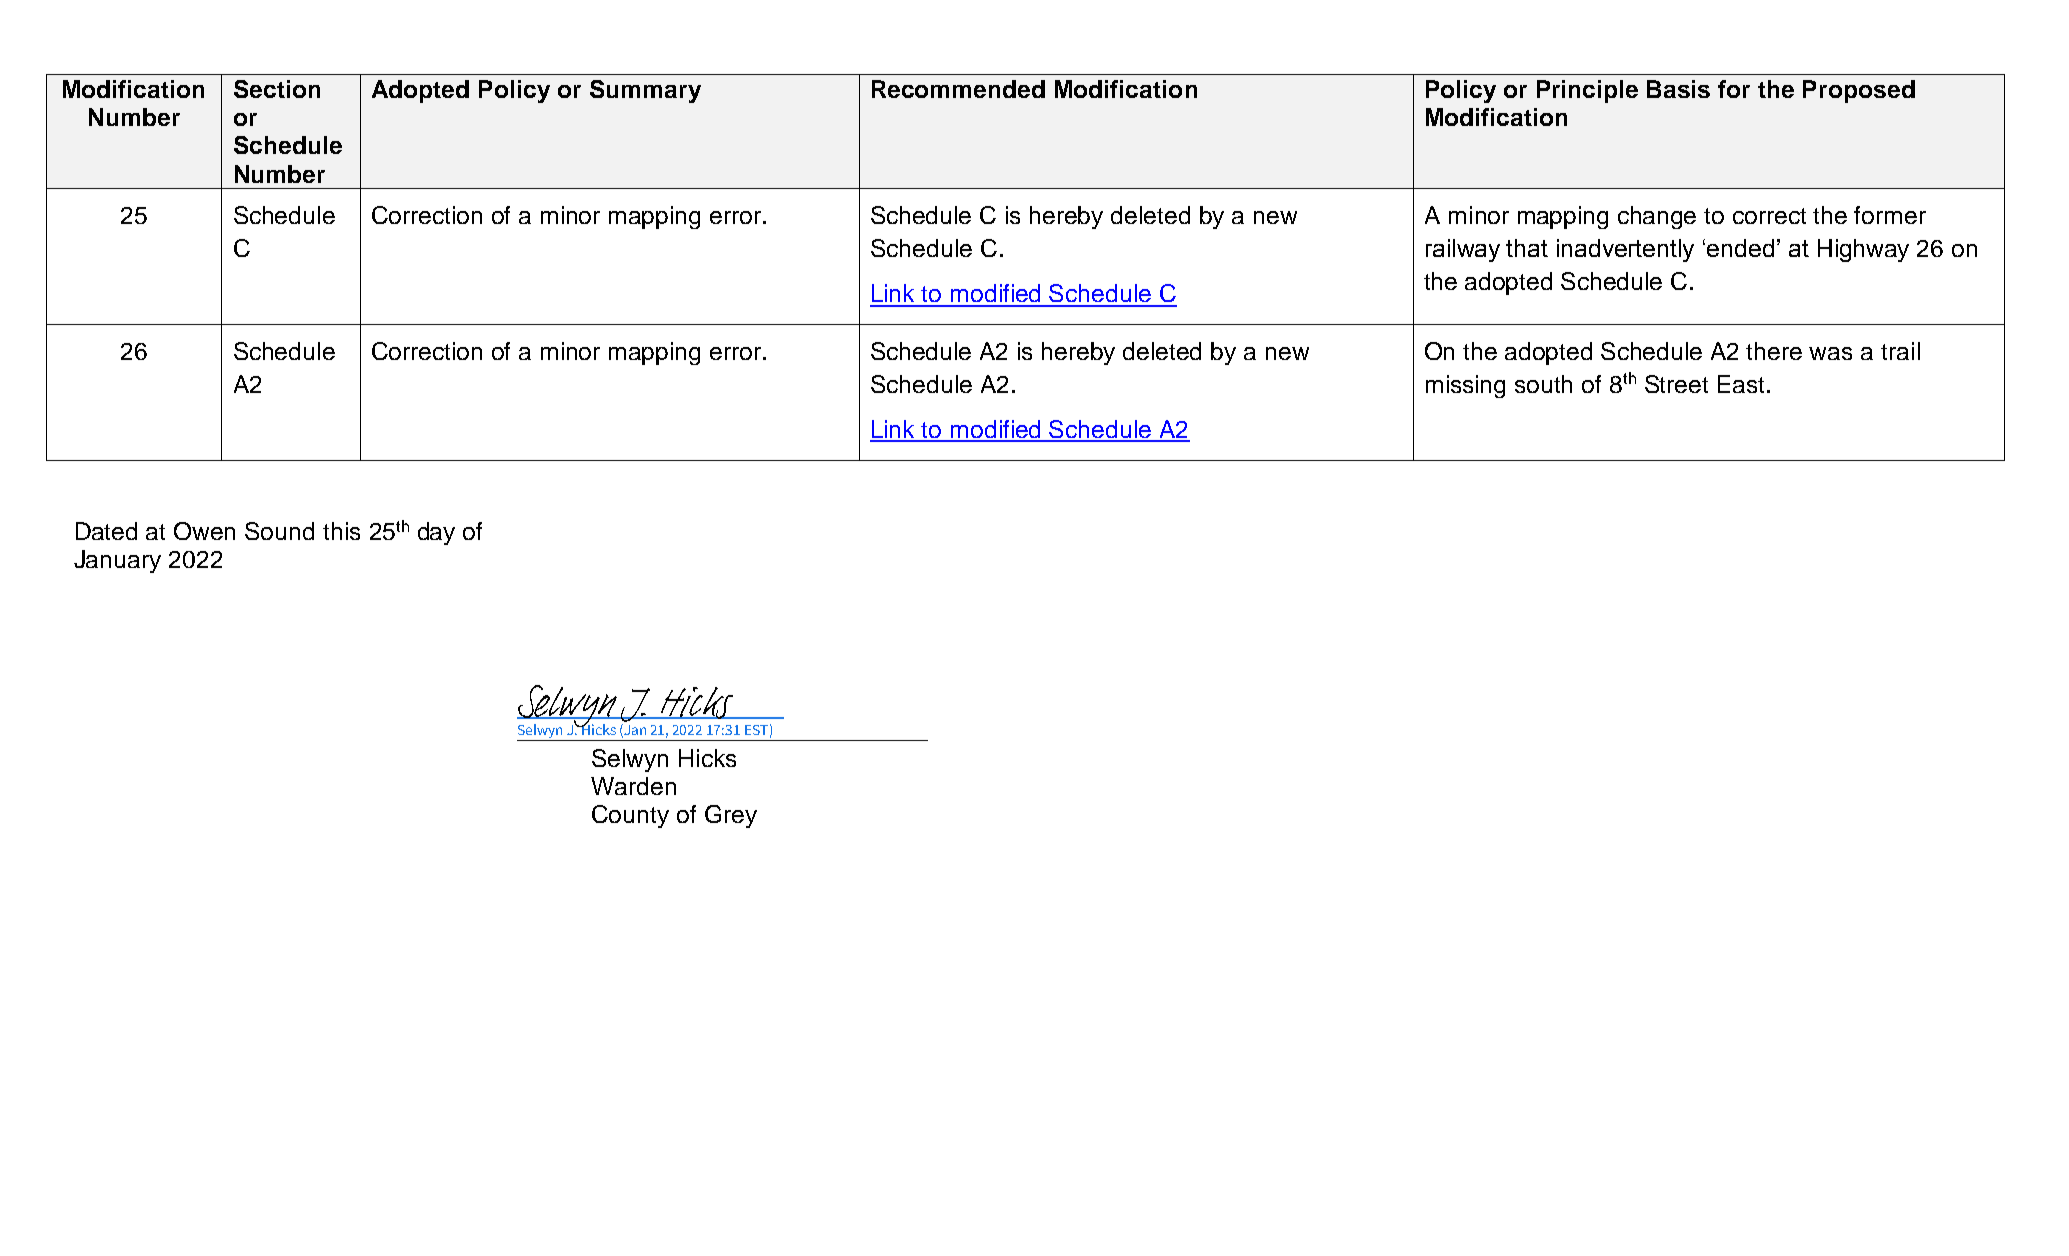  What do you see at coordinates (1463, 250) in the screenshot?
I see `railway` at bounding box center [1463, 250].
